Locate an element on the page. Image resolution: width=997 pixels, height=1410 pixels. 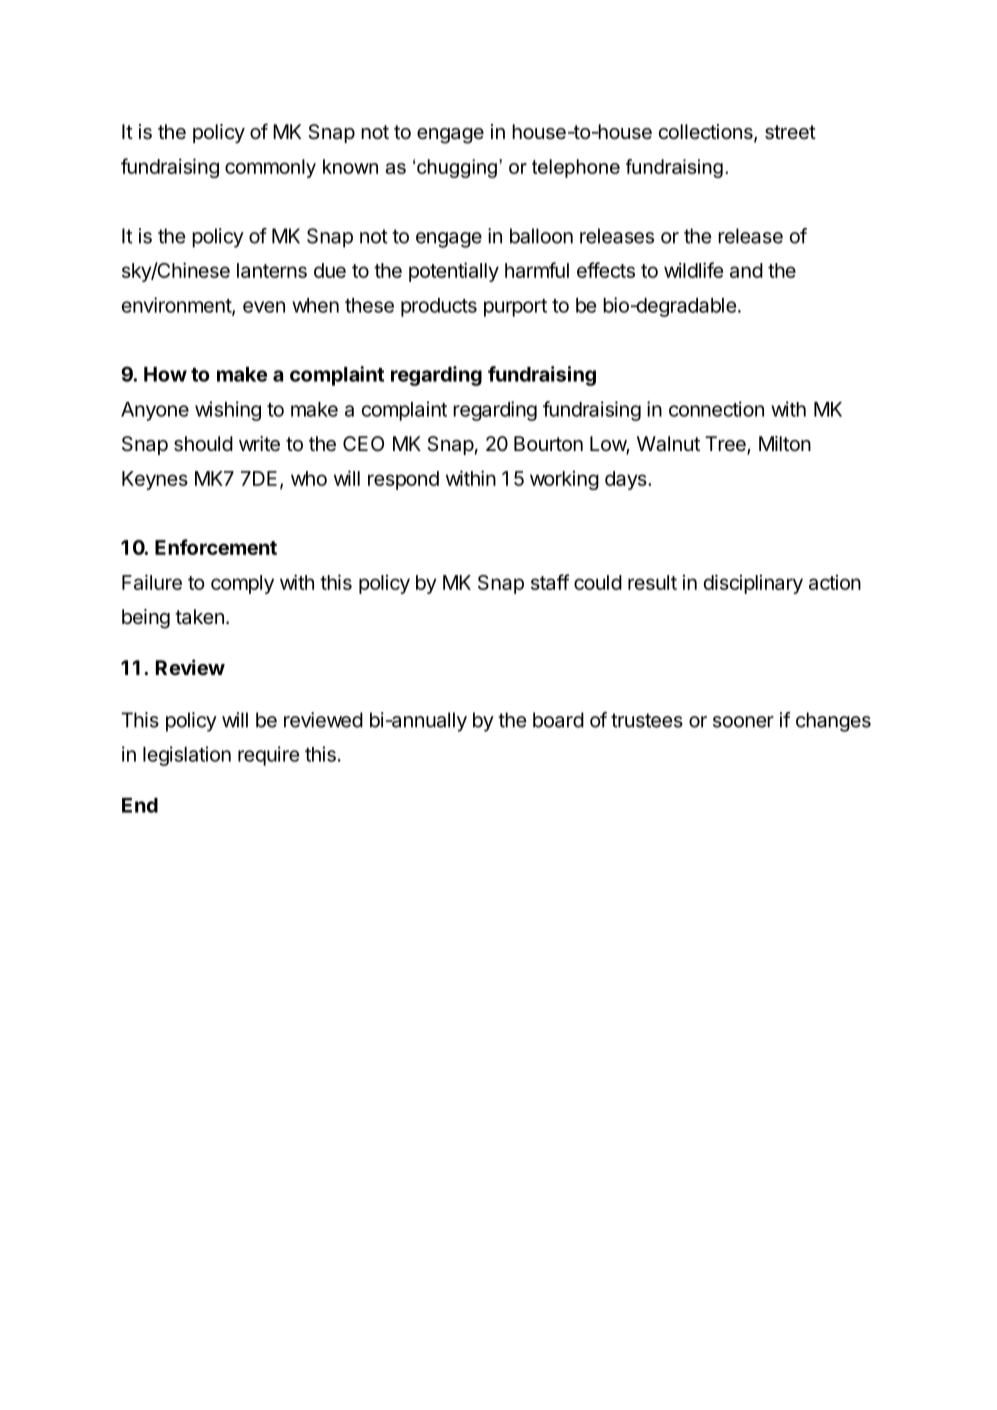
and is located at coordinates (746, 270).
